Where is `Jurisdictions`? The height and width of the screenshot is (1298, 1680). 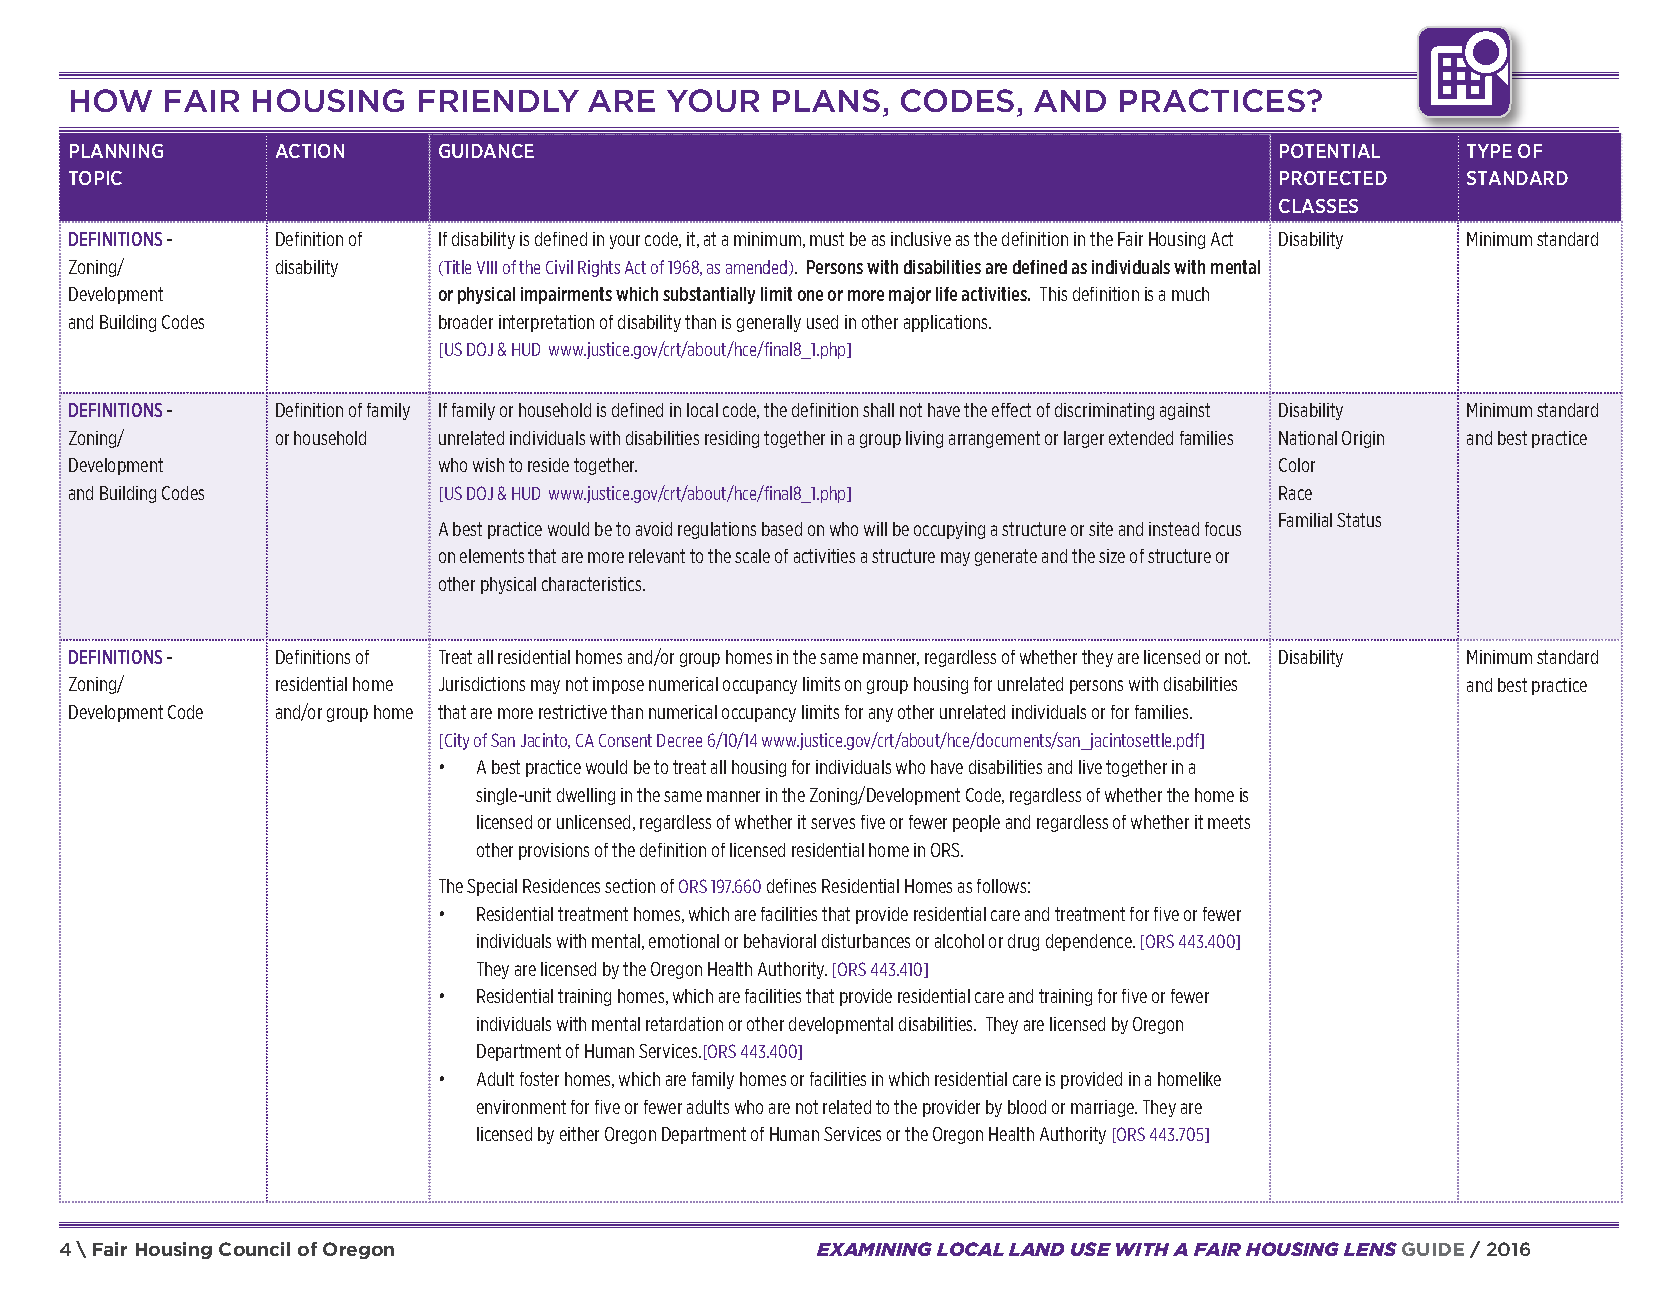
Jurisdictions is located at coordinates (482, 684).
